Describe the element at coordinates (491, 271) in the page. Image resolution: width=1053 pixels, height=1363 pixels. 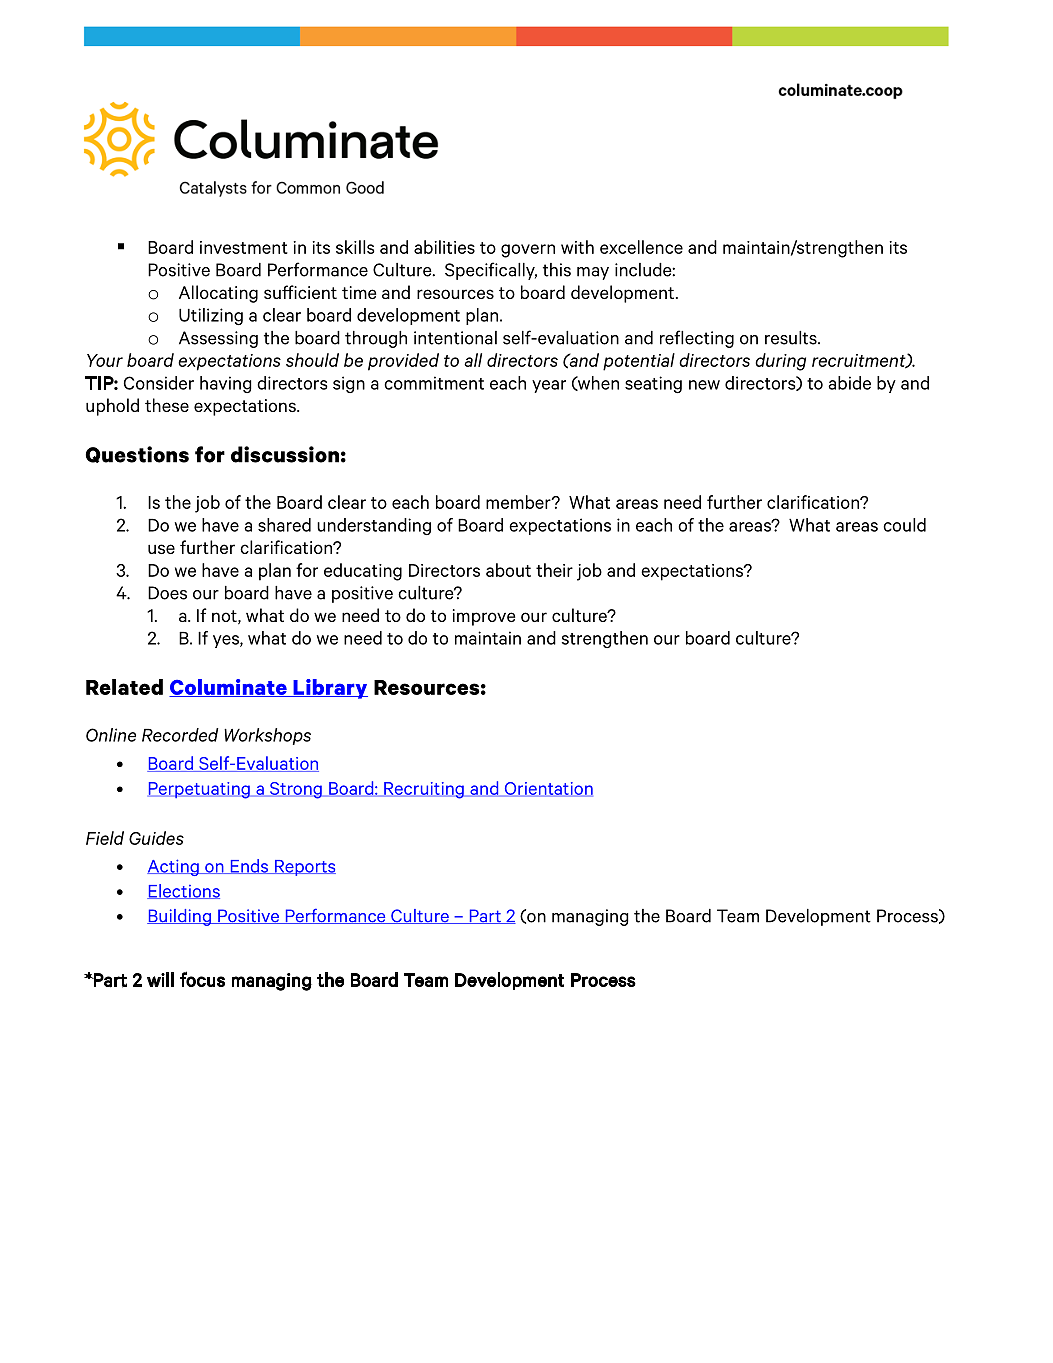
I see `Specifically` at that location.
